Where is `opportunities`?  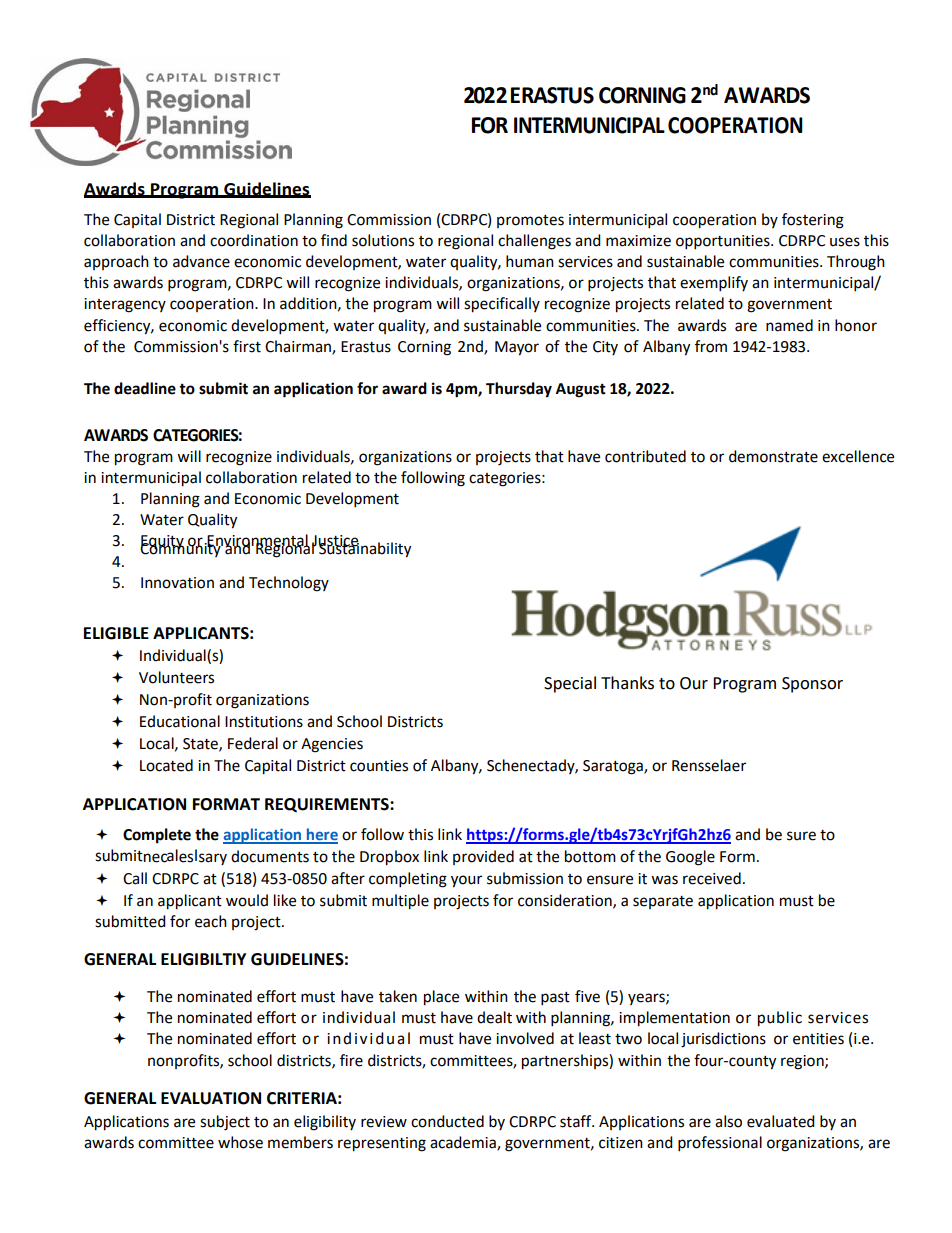
opportunities is located at coordinates (724, 242).
